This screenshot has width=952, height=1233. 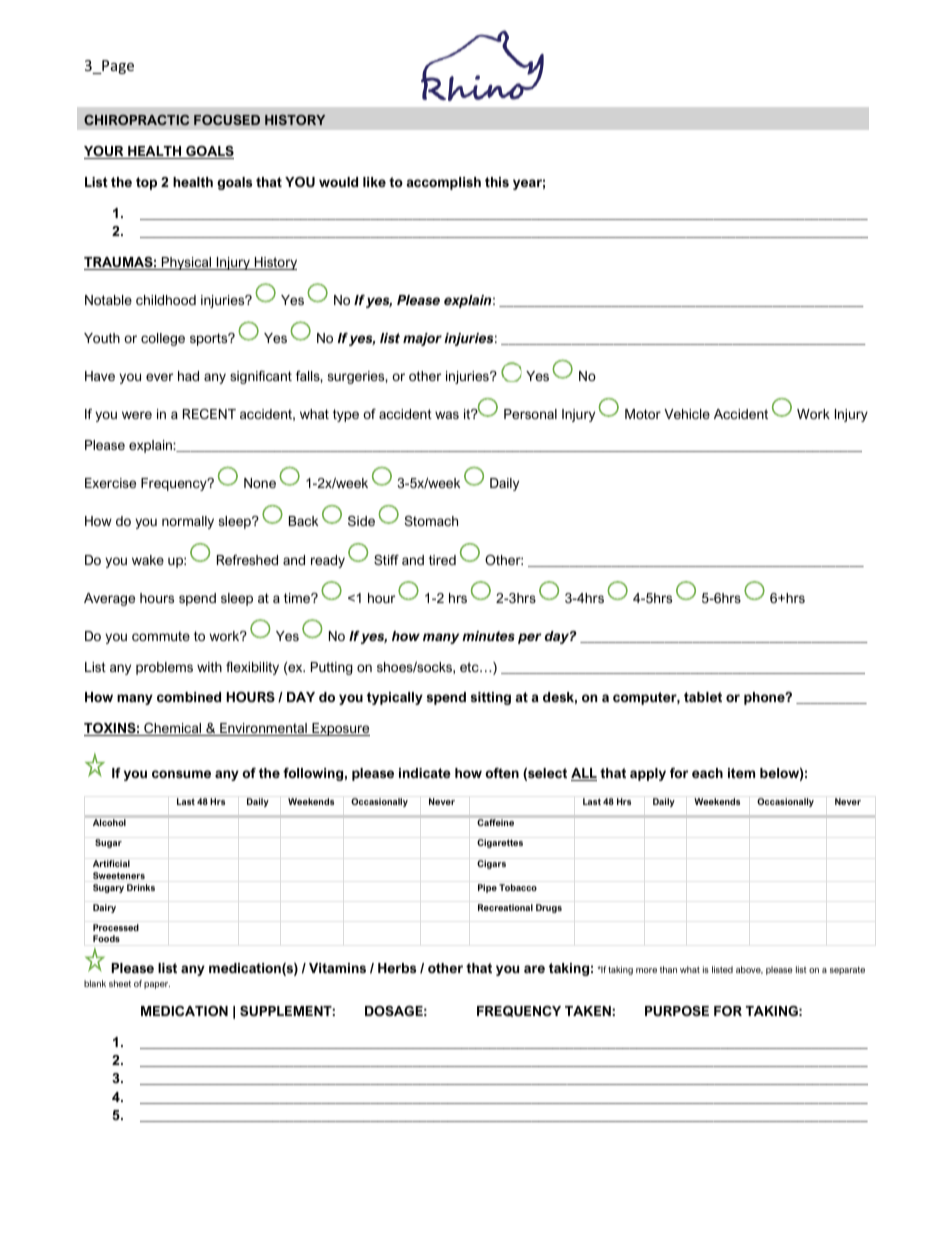 I want to click on PURPOSE, so click(x=677, y=1011).
